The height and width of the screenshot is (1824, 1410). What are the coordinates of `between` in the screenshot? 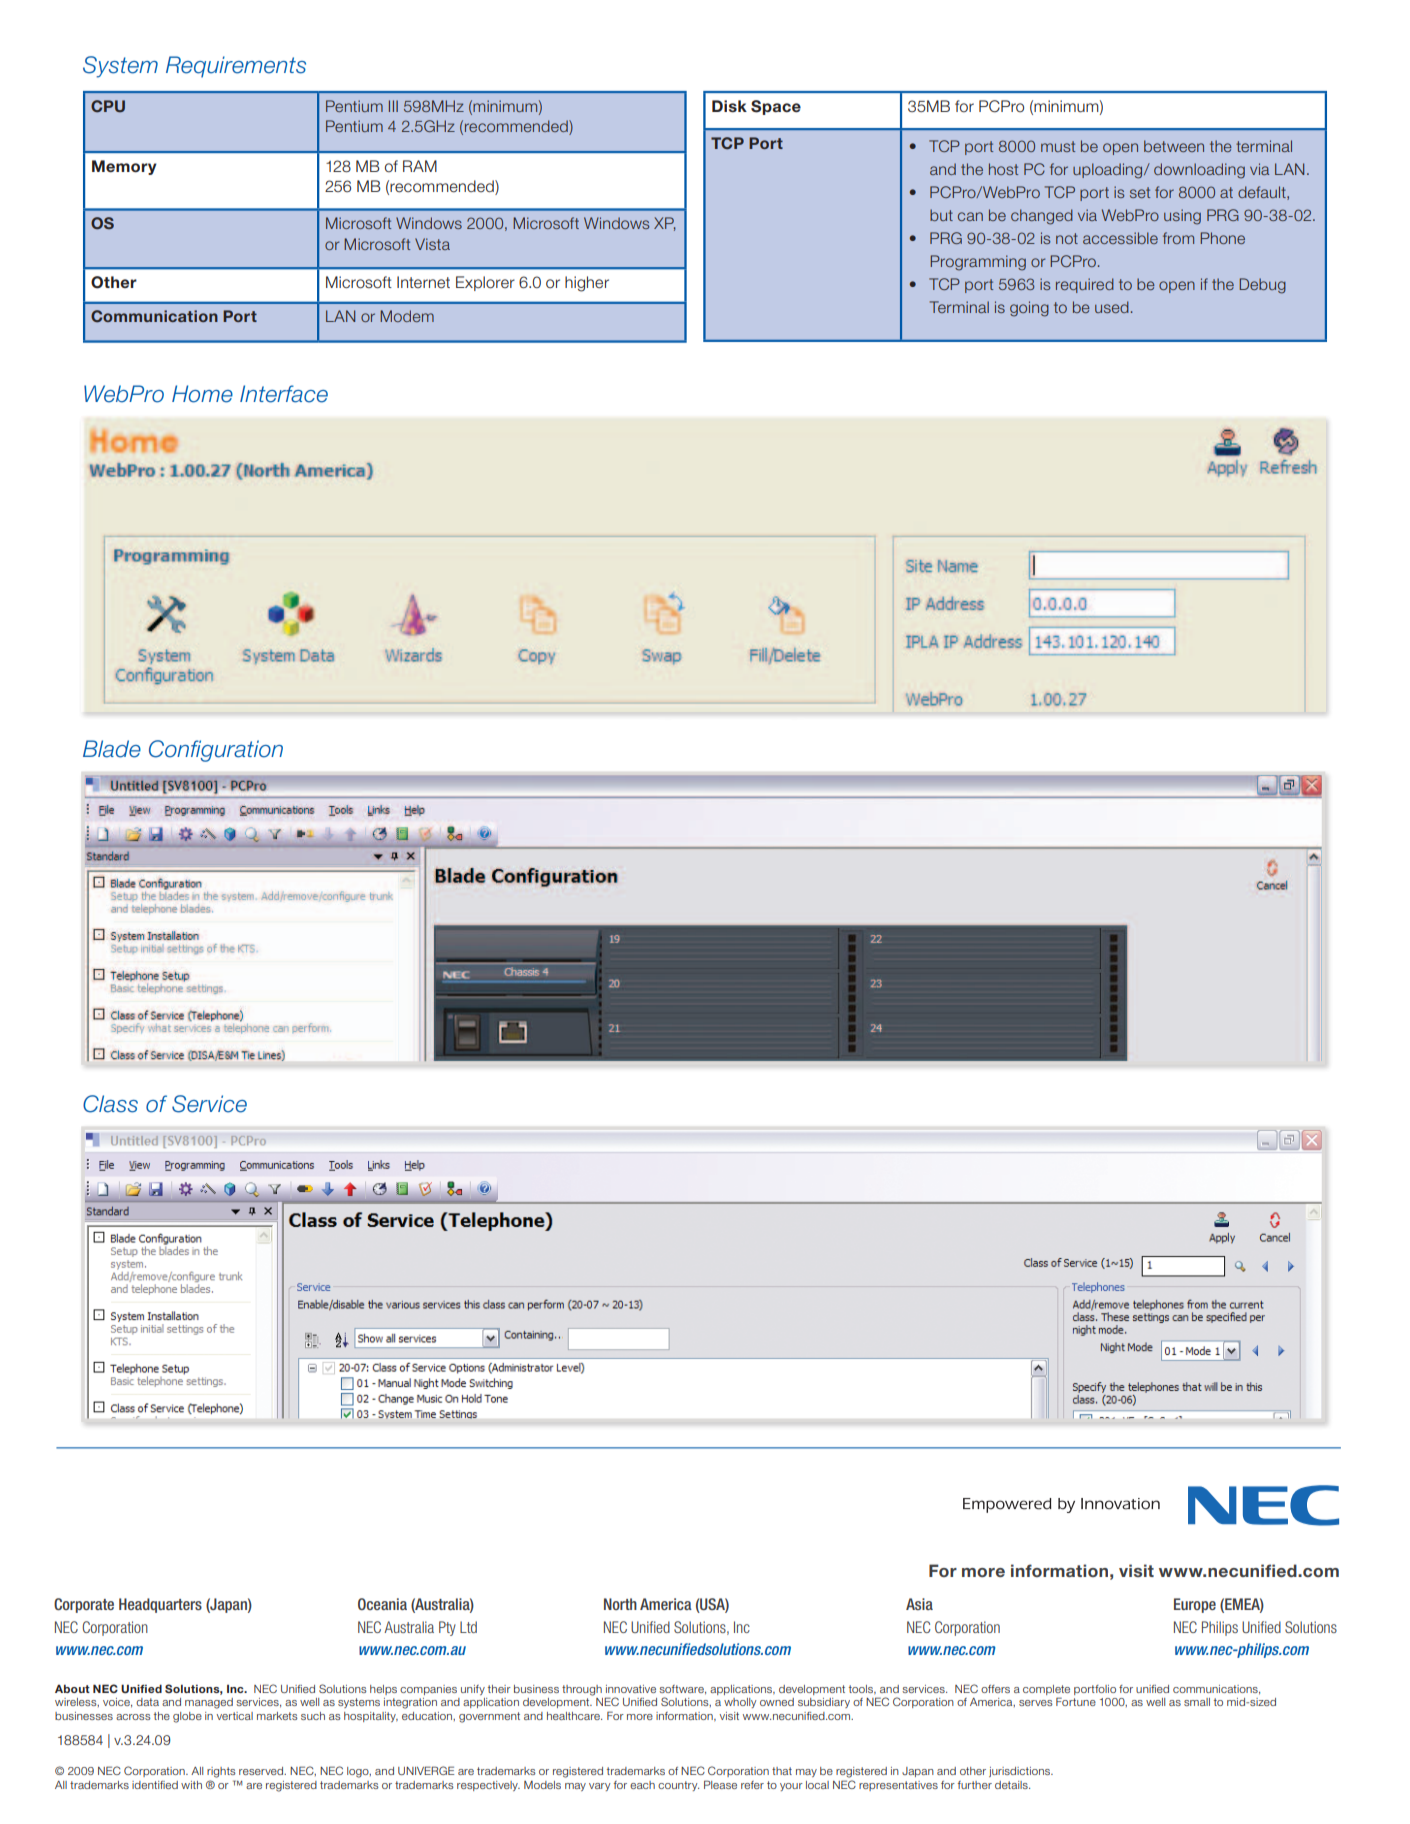 It's located at (1174, 146).
